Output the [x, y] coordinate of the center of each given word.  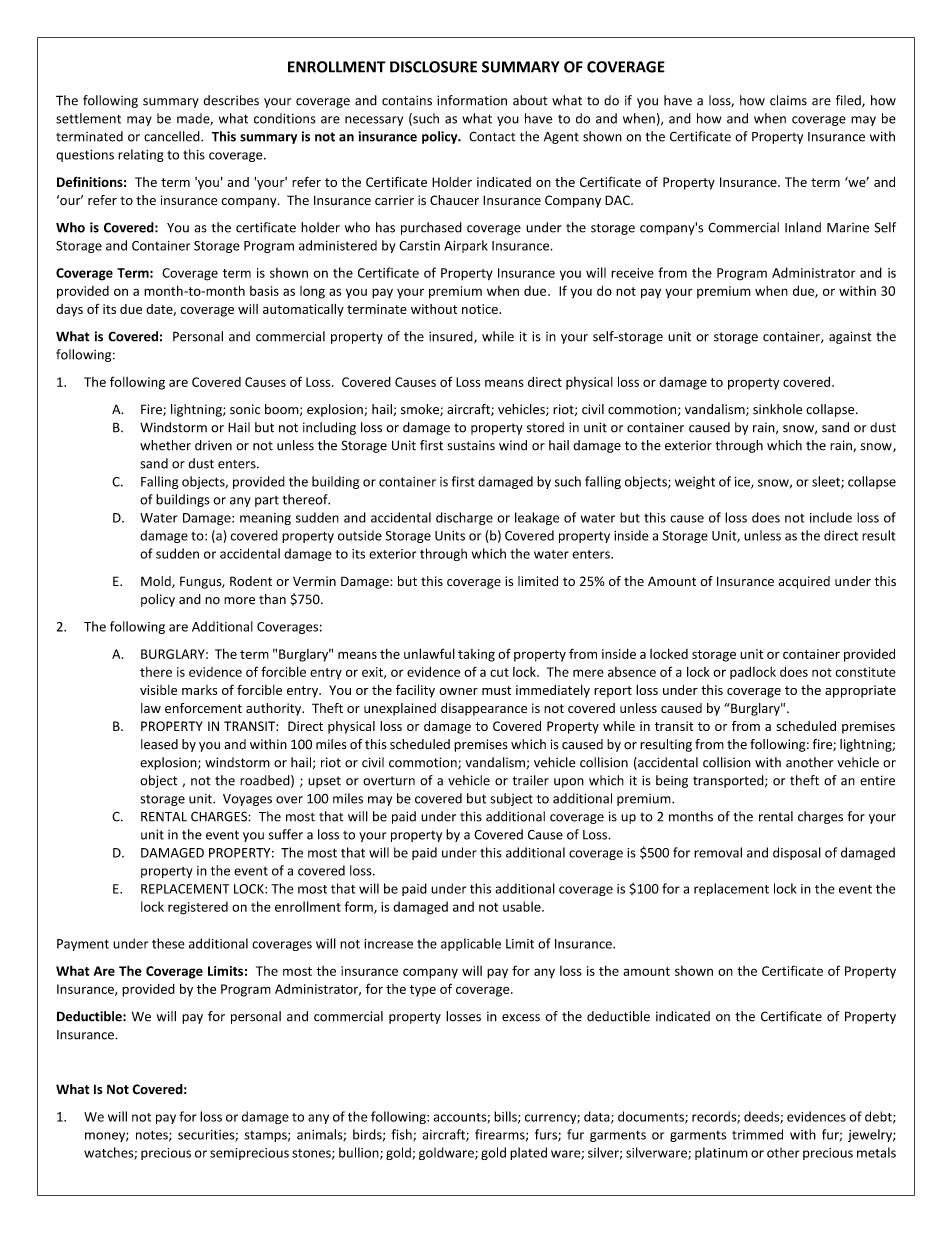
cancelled [173, 136]
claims [788, 100]
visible [158, 690]
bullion [360, 1153]
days [69, 310]
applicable [471, 944]
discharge [464, 518]
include [831, 517]
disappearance [484, 709]
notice [481, 309]
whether [165, 445]
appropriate [860, 691]
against [850, 337]
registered [198, 908]
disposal [797, 853]
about [530, 100]
